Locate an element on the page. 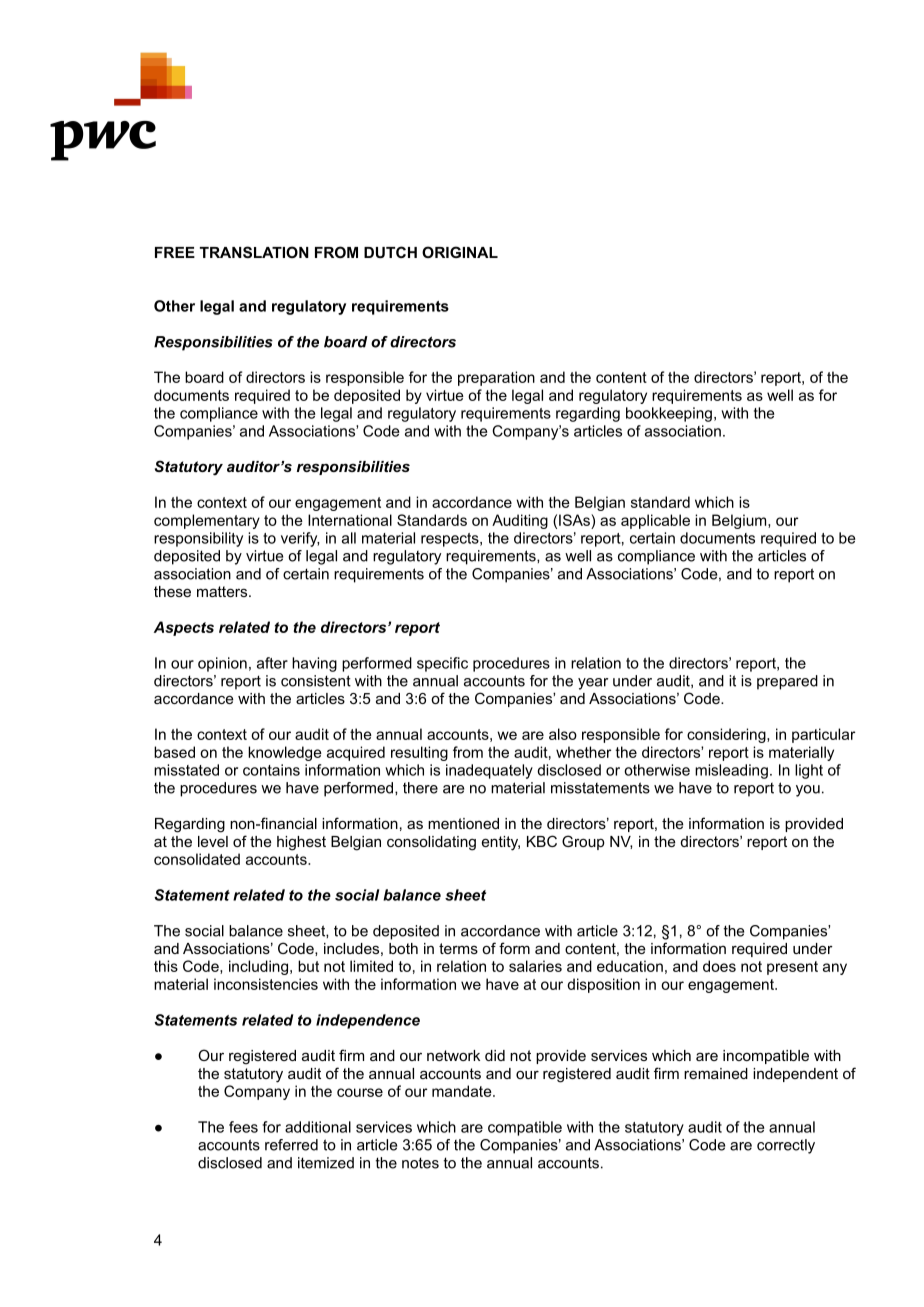 This page has height=1307, width=924. fees is located at coordinates (243, 1127).
